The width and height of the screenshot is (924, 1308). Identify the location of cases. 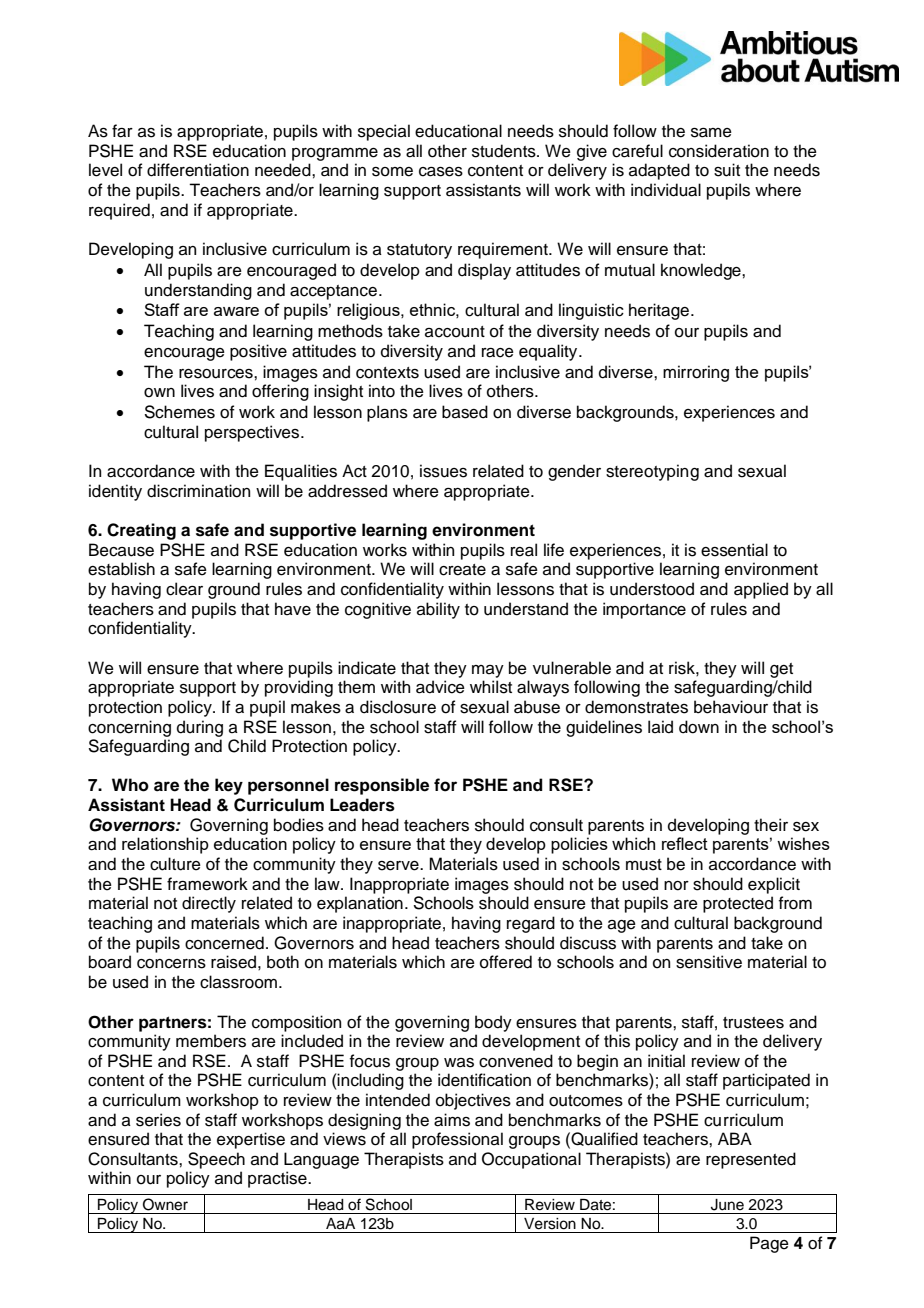
(441, 172).
